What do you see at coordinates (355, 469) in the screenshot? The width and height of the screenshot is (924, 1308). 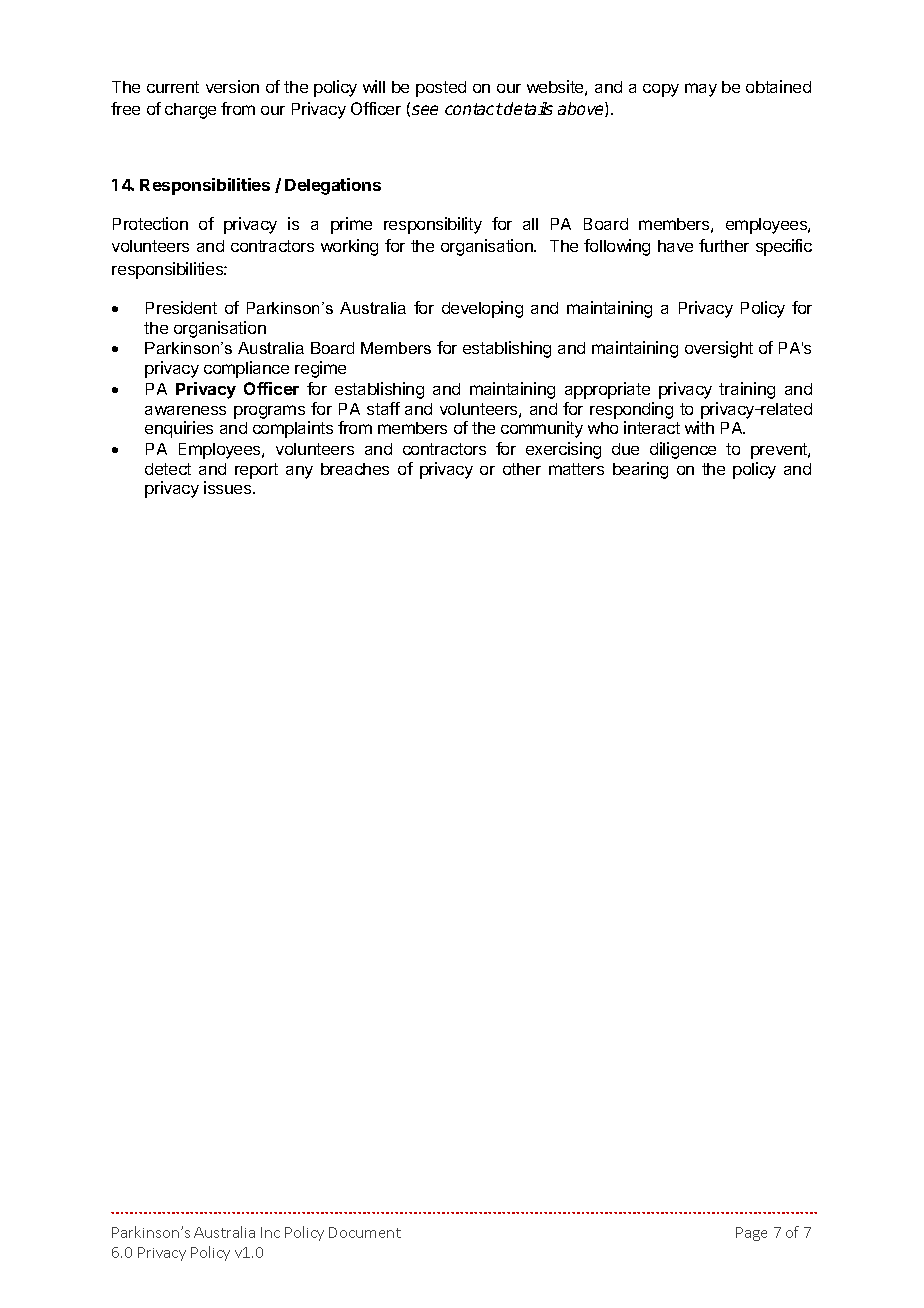 I see `breaches` at bounding box center [355, 469].
